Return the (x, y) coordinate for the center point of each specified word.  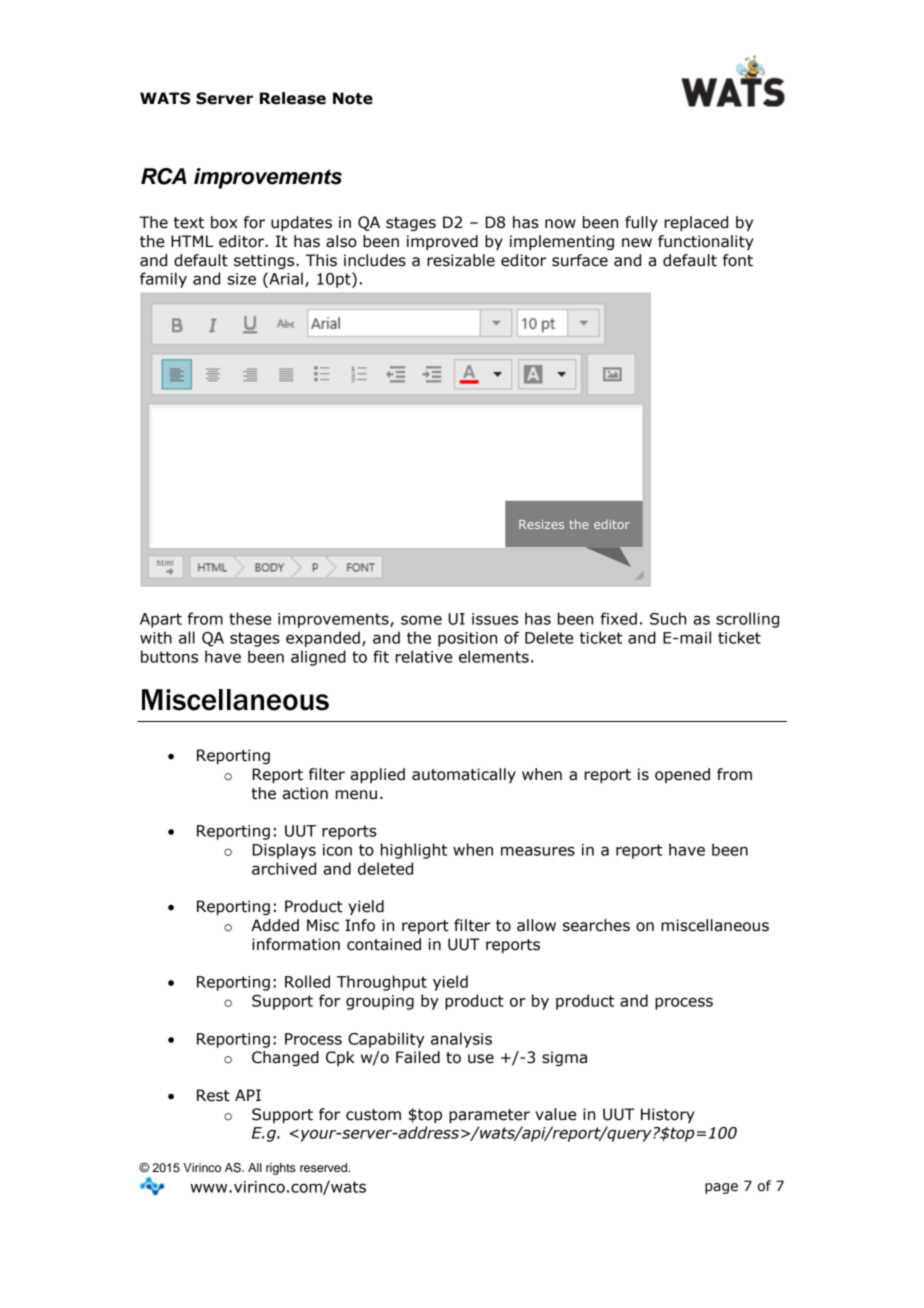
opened (682, 775)
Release (293, 98)
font (738, 260)
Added (275, 925)
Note (353, 98)
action (305, 793)
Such (668, 618)
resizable (461, 260)
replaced (696, 223)
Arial (285, 278)
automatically (464, 775)
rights (281, 1169)
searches (596, 925)
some (421, 620)
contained (384, 944)
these (250, 618)
